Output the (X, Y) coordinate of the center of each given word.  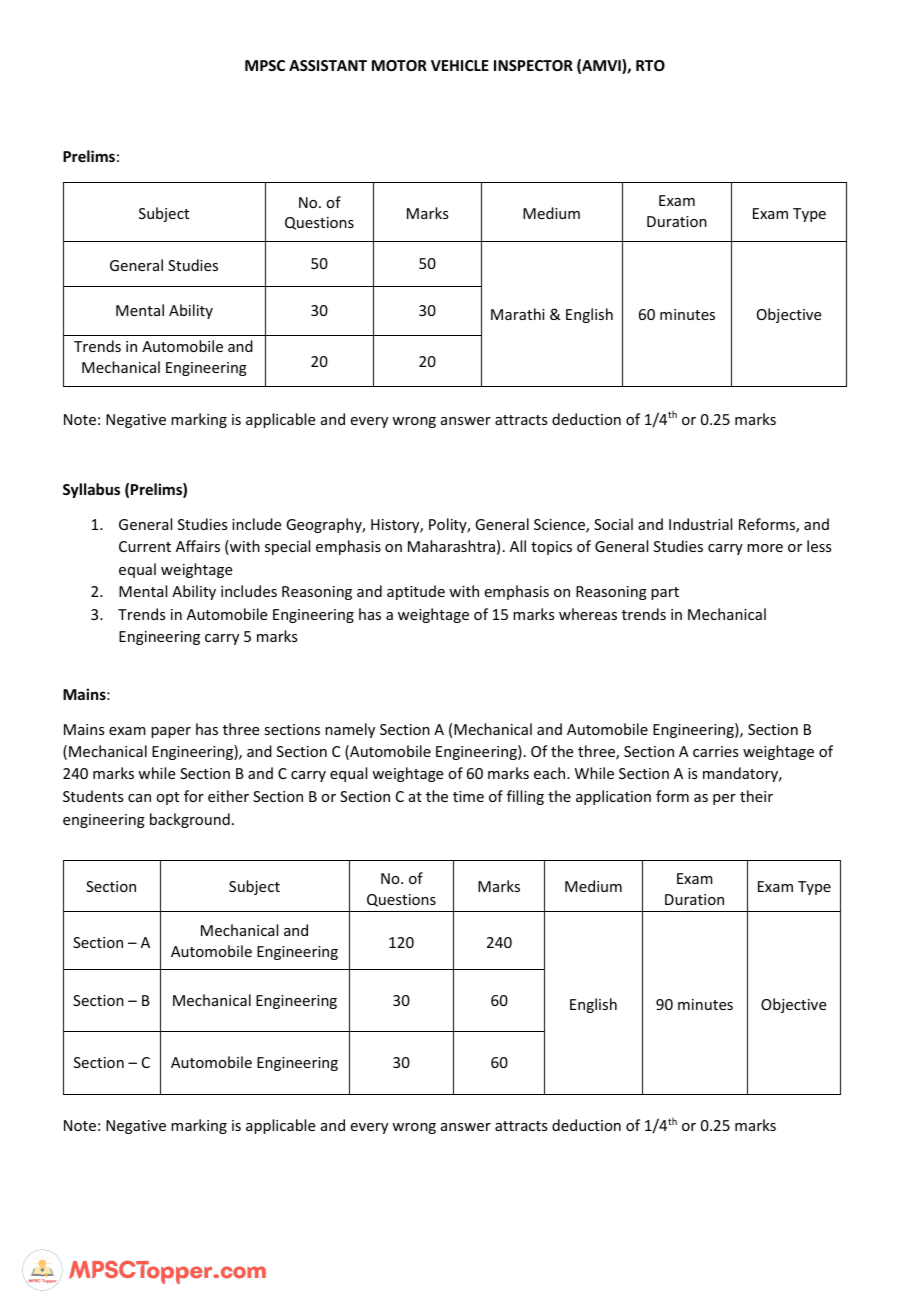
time (468, 796)
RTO (650, 65)
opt (167, 798)
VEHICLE (460, 65)
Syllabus (91, 490)
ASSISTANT (328, 65)
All (518, 546)
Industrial (700, 524)
